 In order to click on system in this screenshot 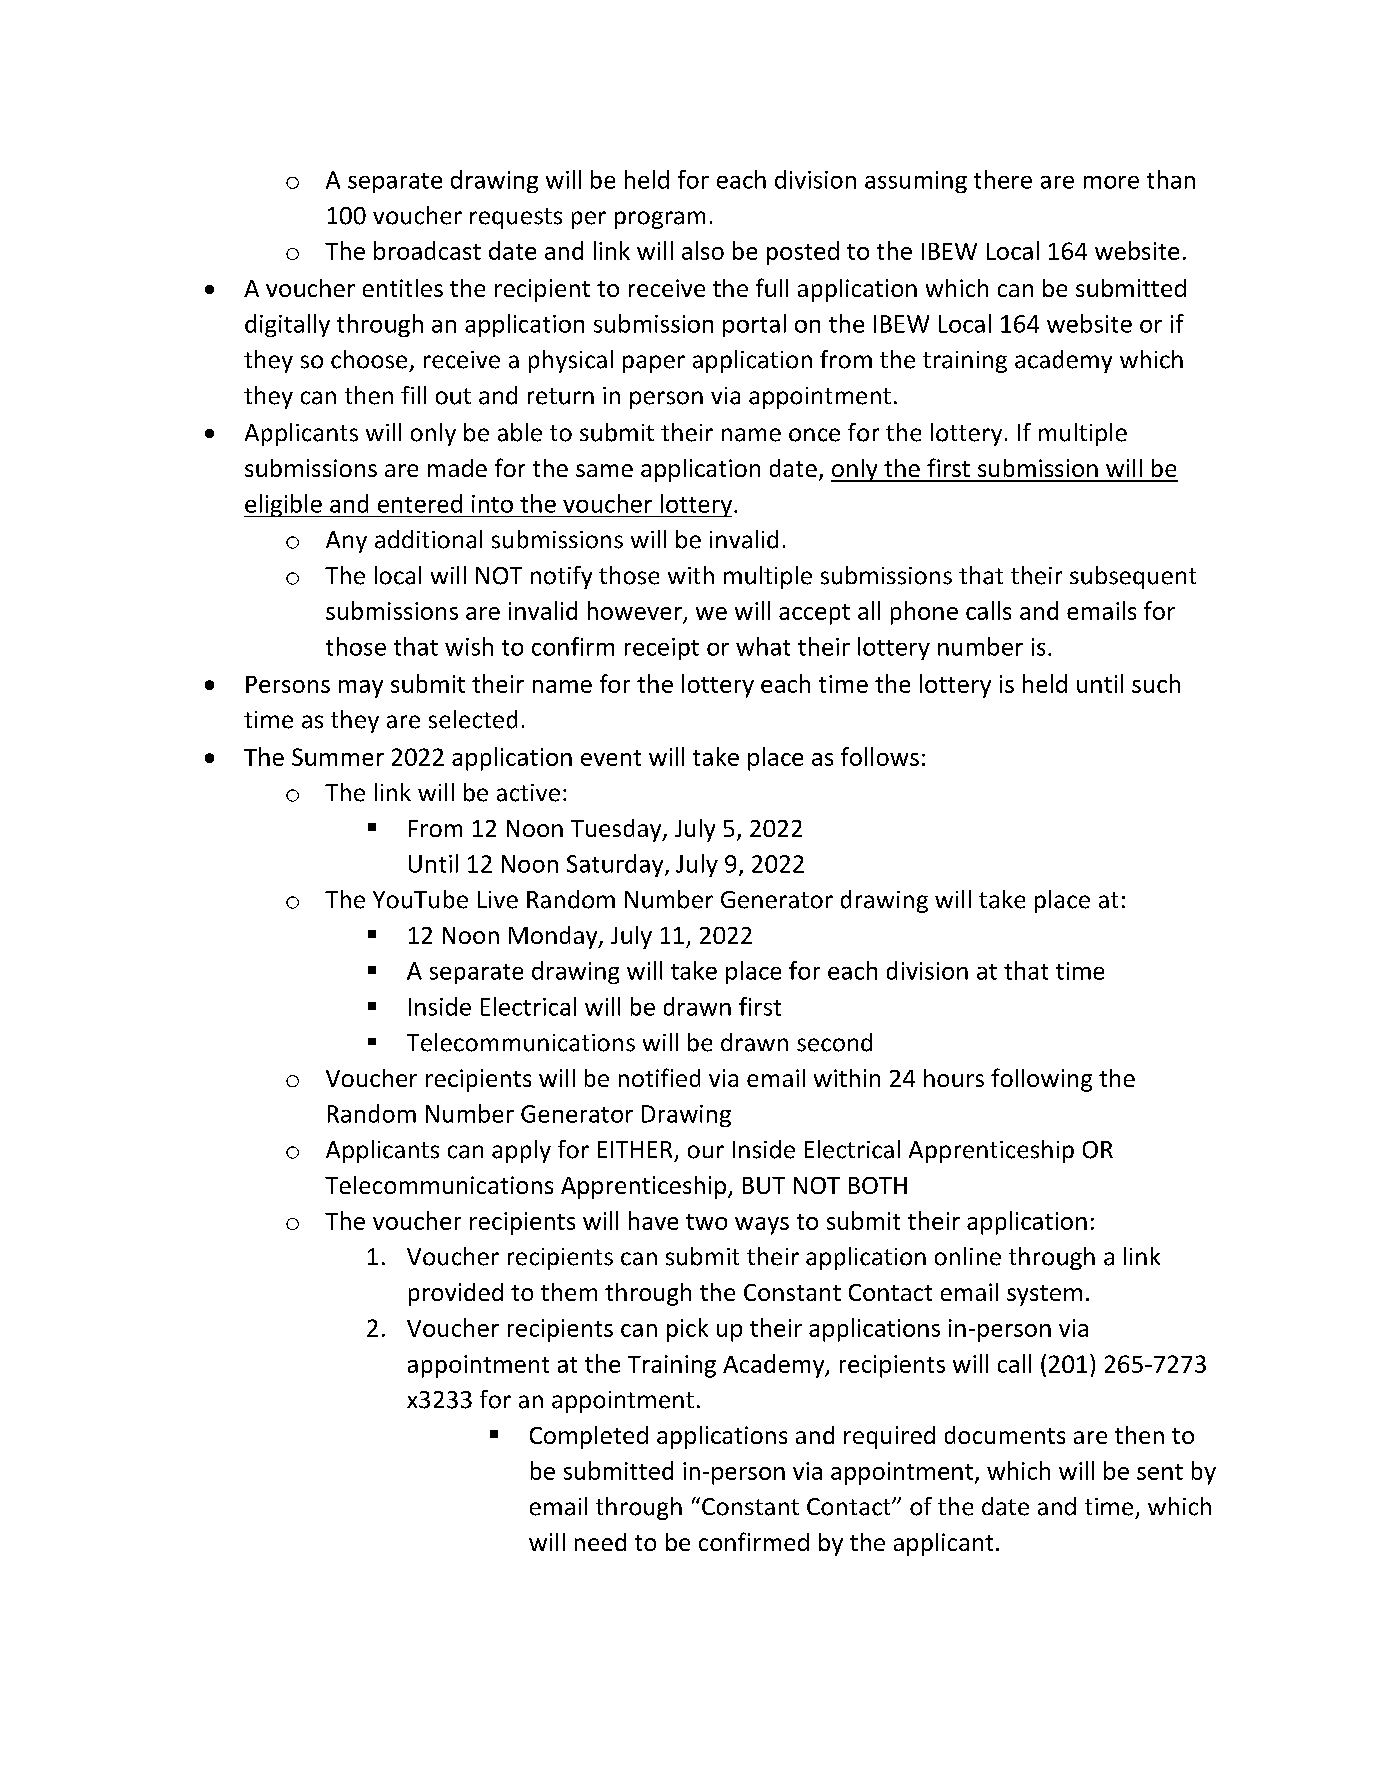, I will do `click(1044, 1295)`.
